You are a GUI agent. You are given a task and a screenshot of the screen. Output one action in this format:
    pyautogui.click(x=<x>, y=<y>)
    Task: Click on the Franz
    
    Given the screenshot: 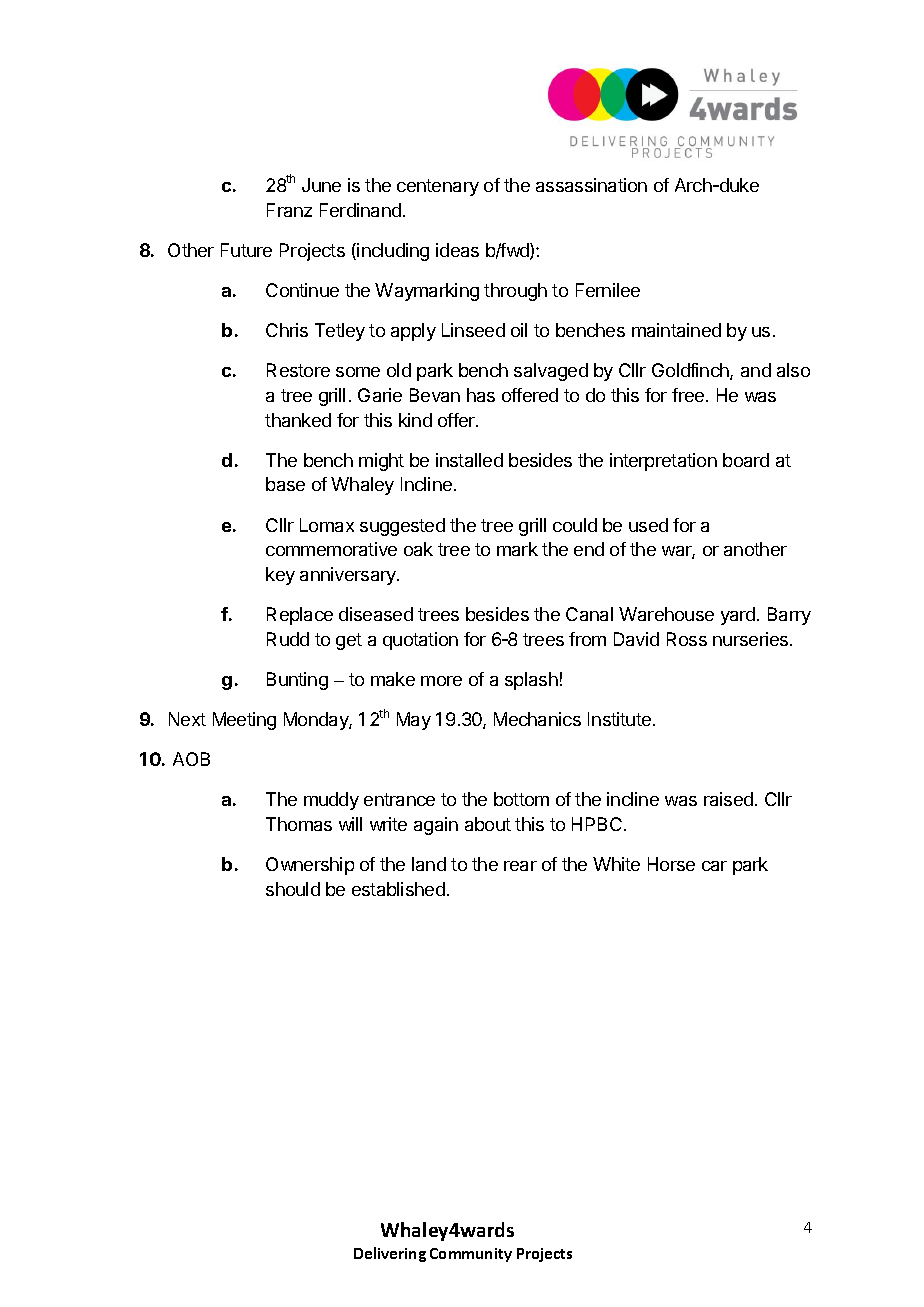 What is the action you would take?
    pyautogui.click(x=289, y=210)
